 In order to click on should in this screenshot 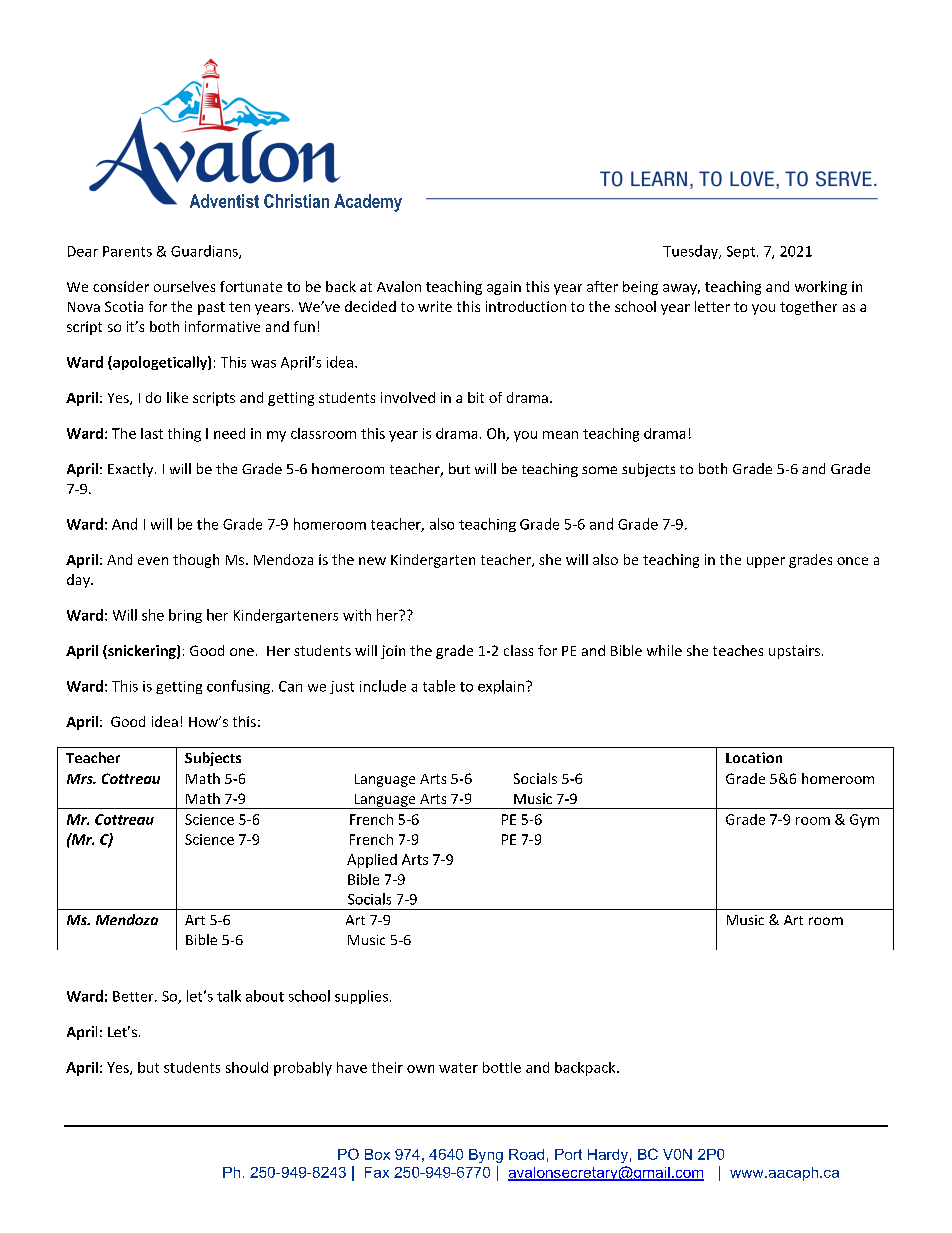, I will do `click(247, 1067)`.
